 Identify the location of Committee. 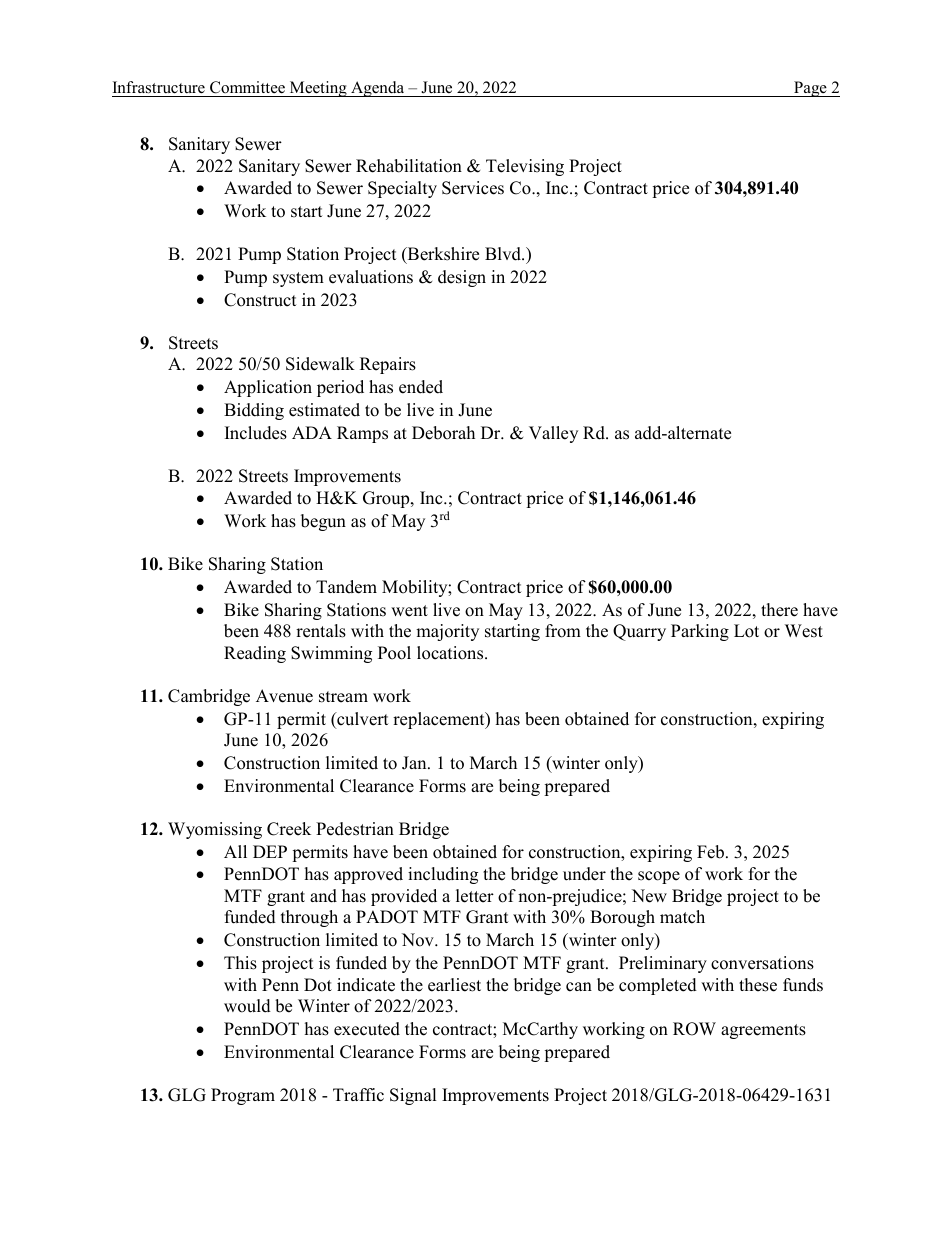
(248, 89).
